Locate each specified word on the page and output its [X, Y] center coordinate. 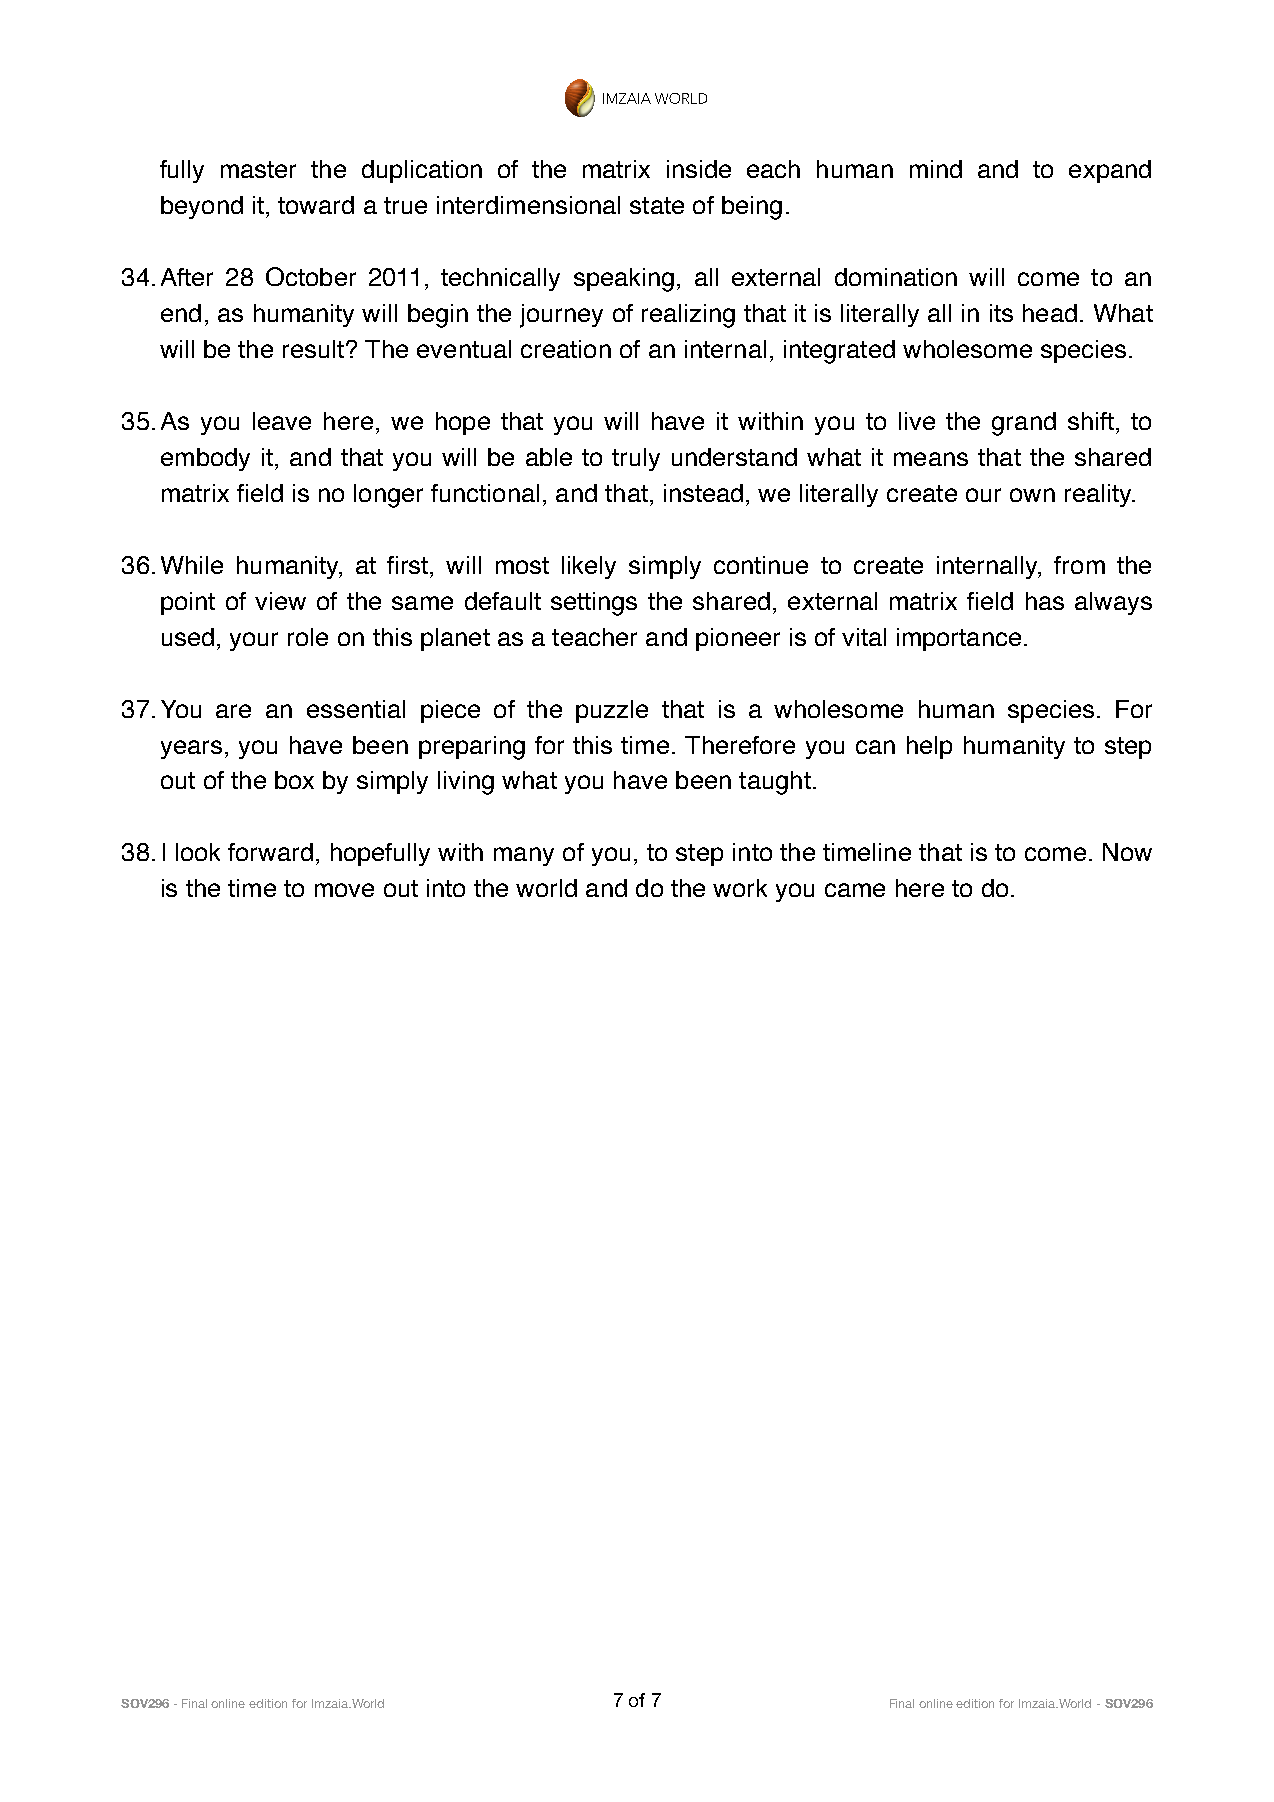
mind [936, 169]
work [740, 888]
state [657, 205]
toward [316, 205]
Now [1127, 852]
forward [270, 852]
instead [703, 493]
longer [388, 496]
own [1032, 495]
